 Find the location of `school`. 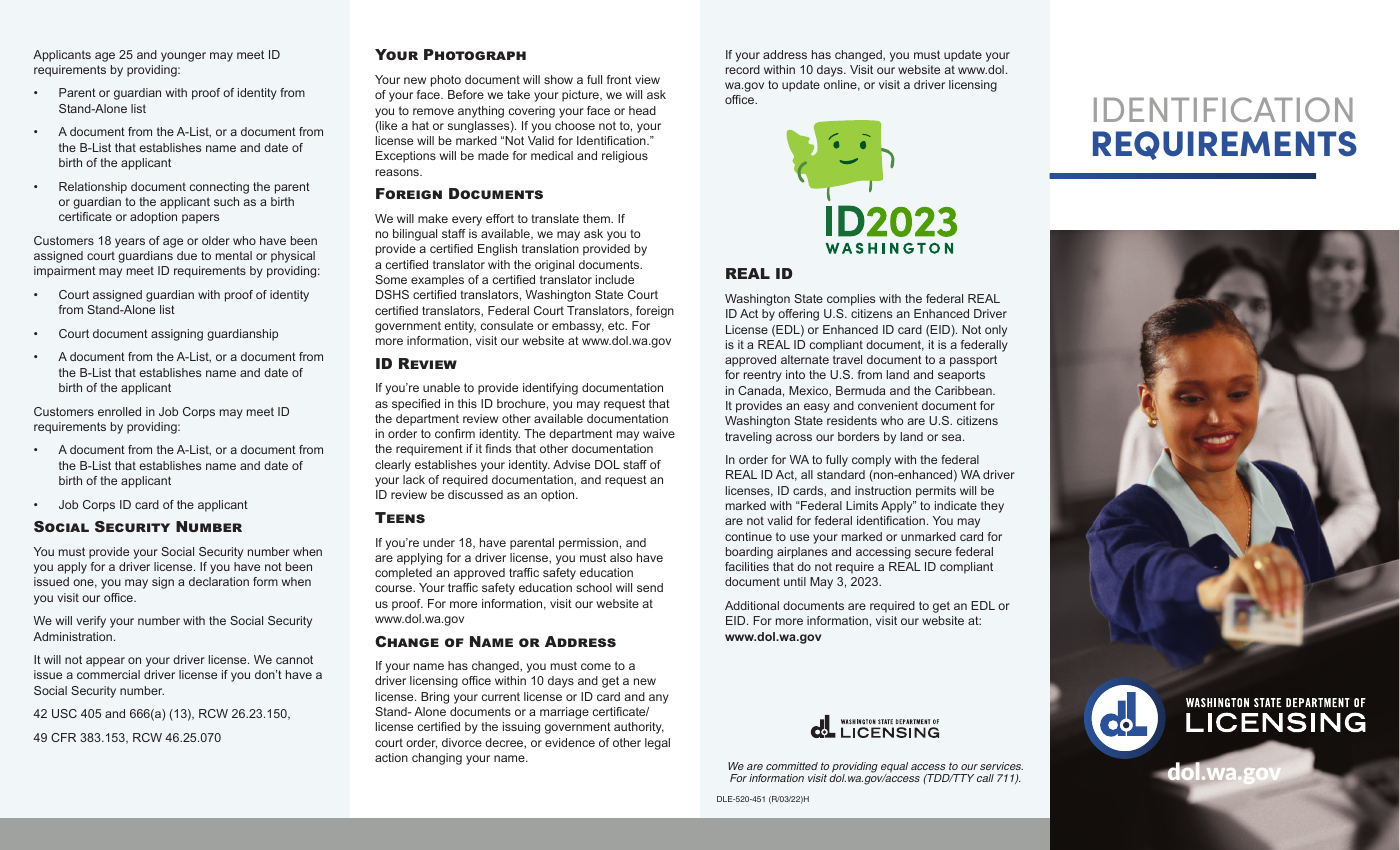

school is located at coordinates (594, 587).
